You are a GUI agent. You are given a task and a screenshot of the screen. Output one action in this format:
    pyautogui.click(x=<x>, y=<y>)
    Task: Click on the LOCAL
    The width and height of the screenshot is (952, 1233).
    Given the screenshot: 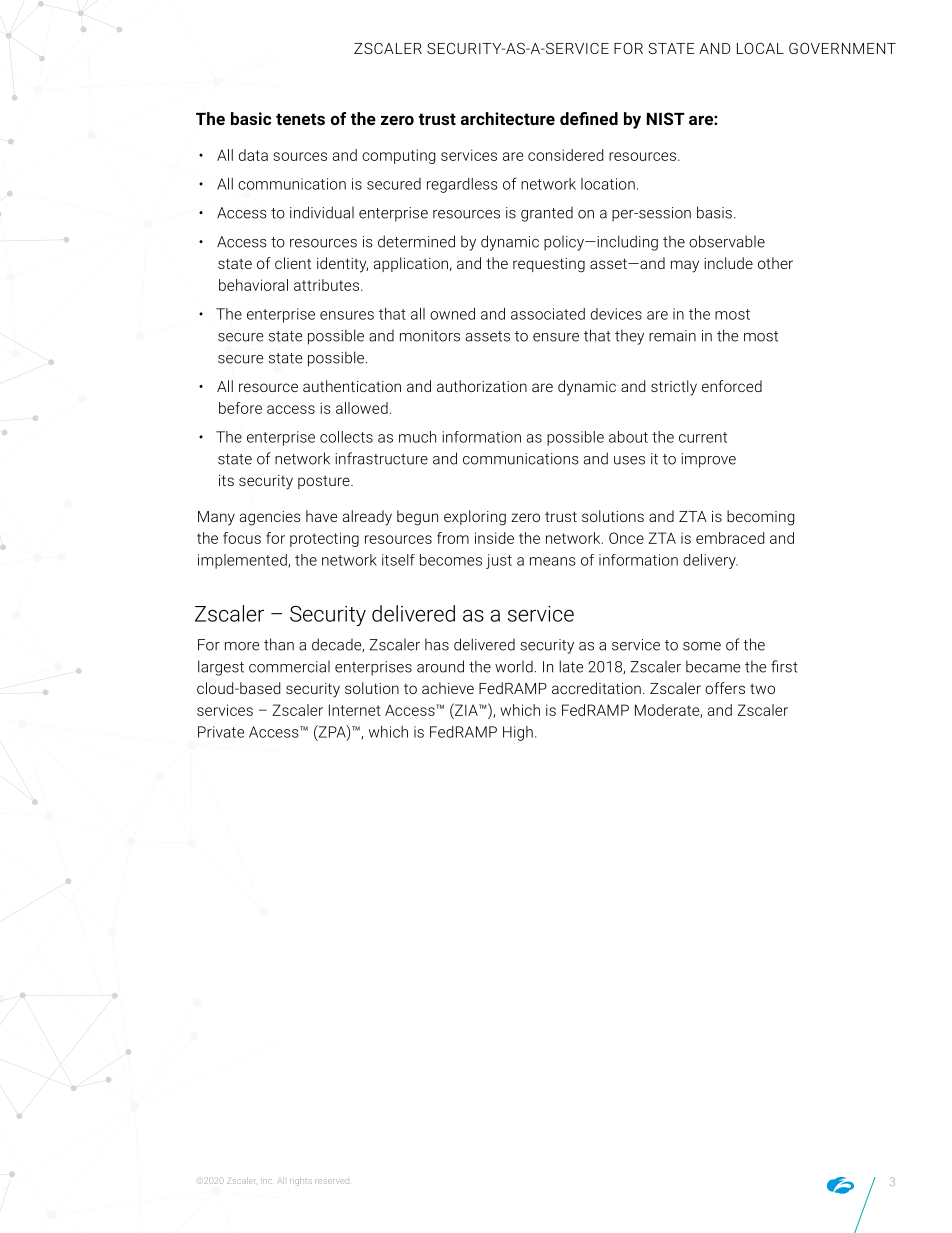 What is the action you would take?
    pyautogui.click(x=760, y=48)
